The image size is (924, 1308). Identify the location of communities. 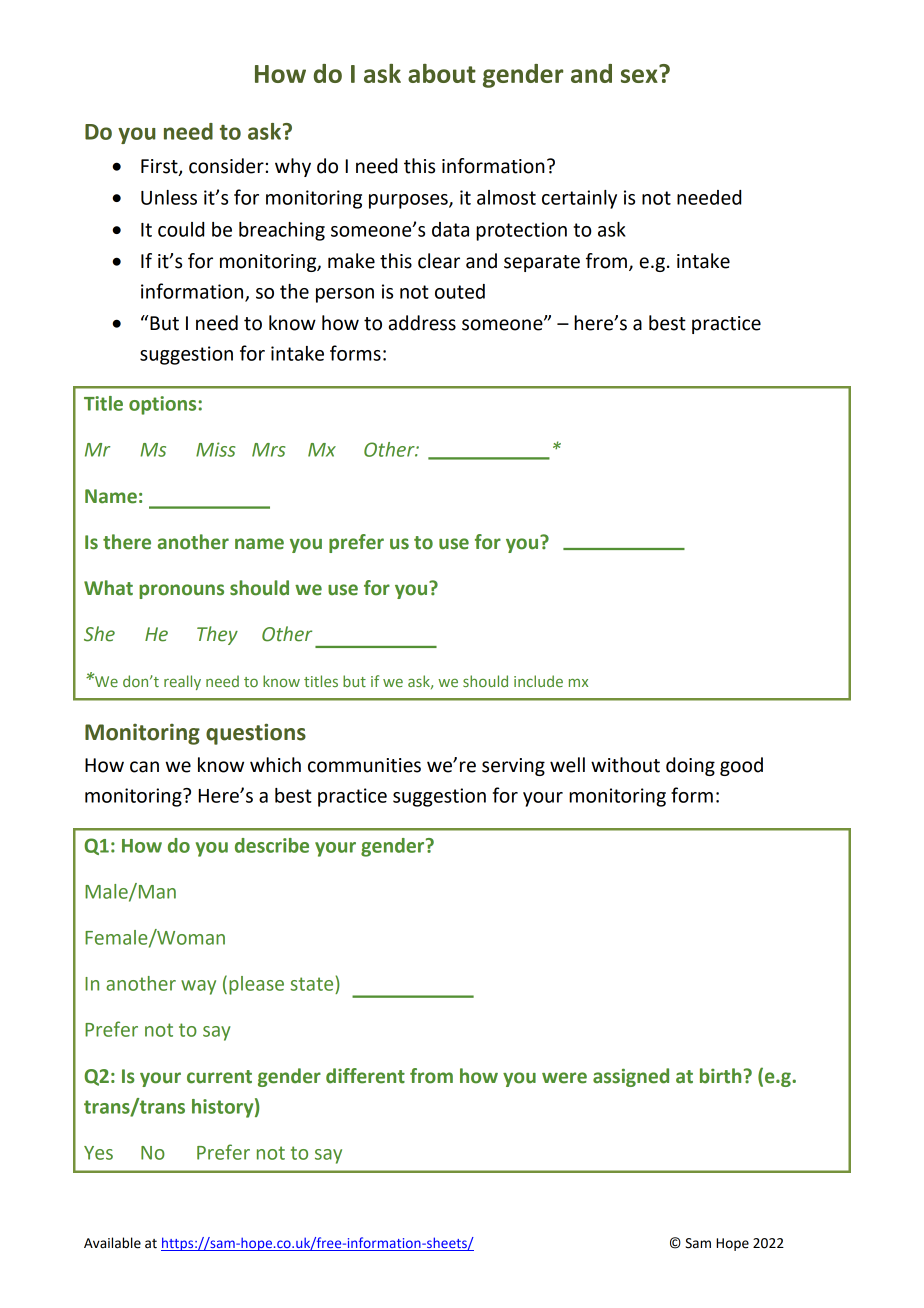
(364, 765).
